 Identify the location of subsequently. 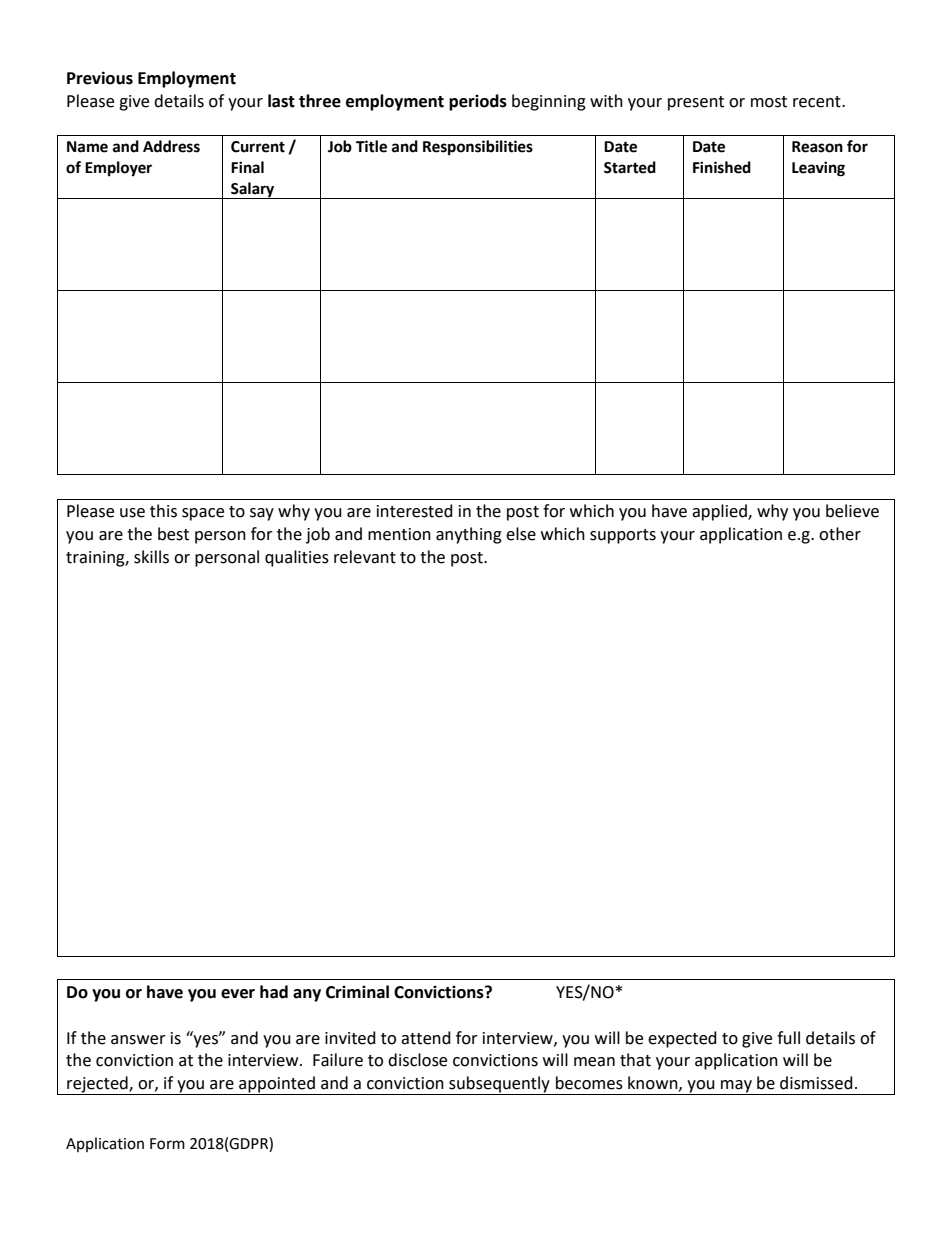
(499, 1085).
